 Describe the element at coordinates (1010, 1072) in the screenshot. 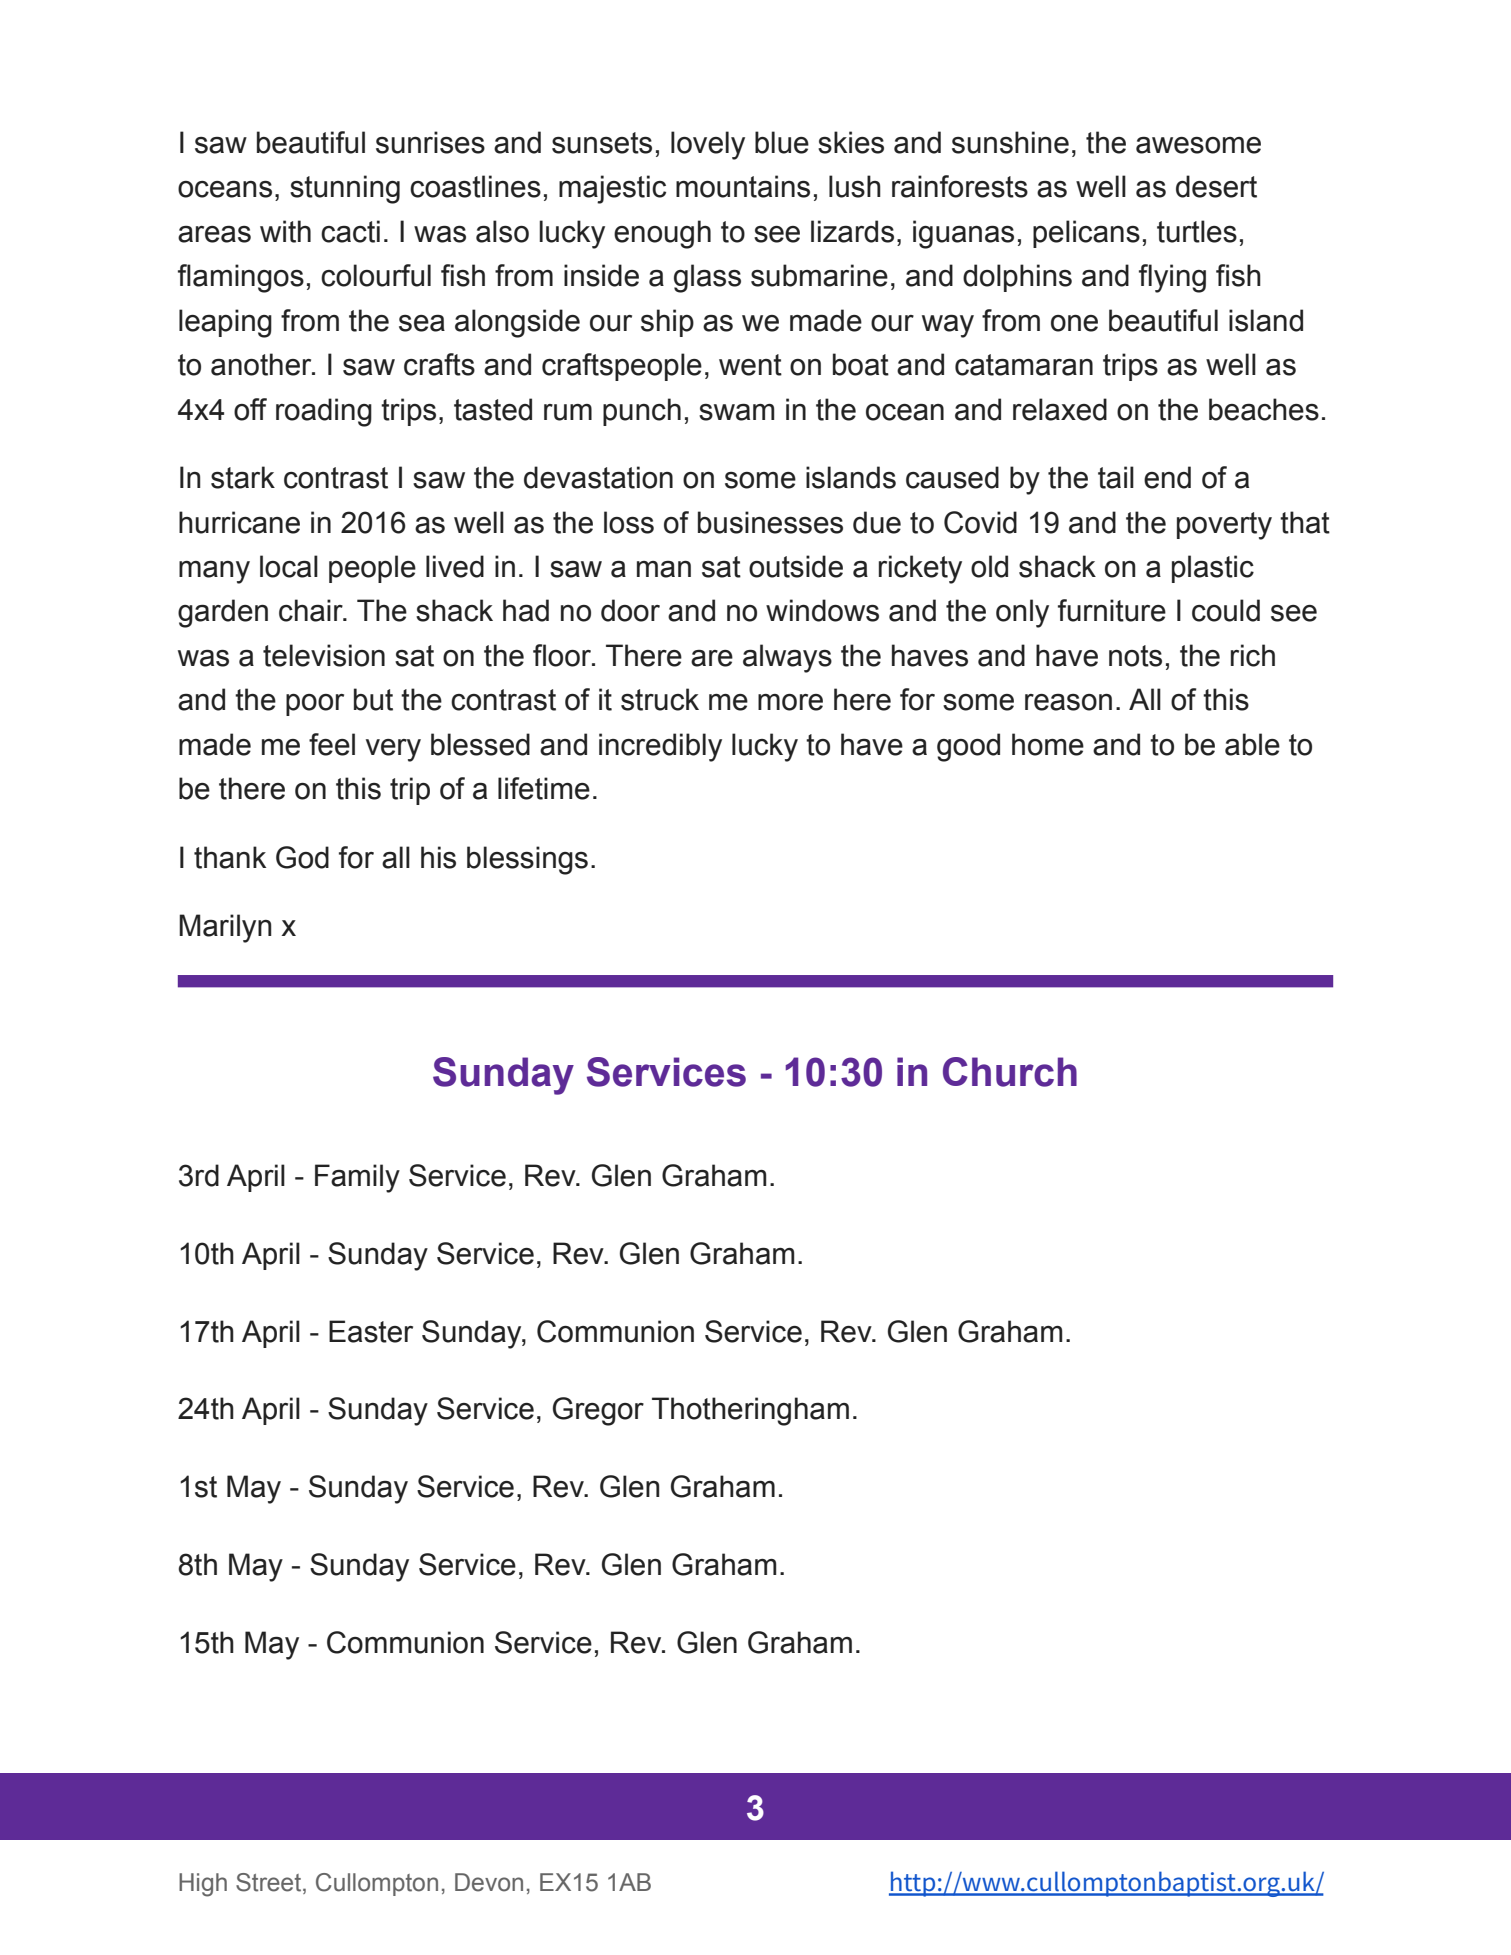

I see `Church` at that location.
